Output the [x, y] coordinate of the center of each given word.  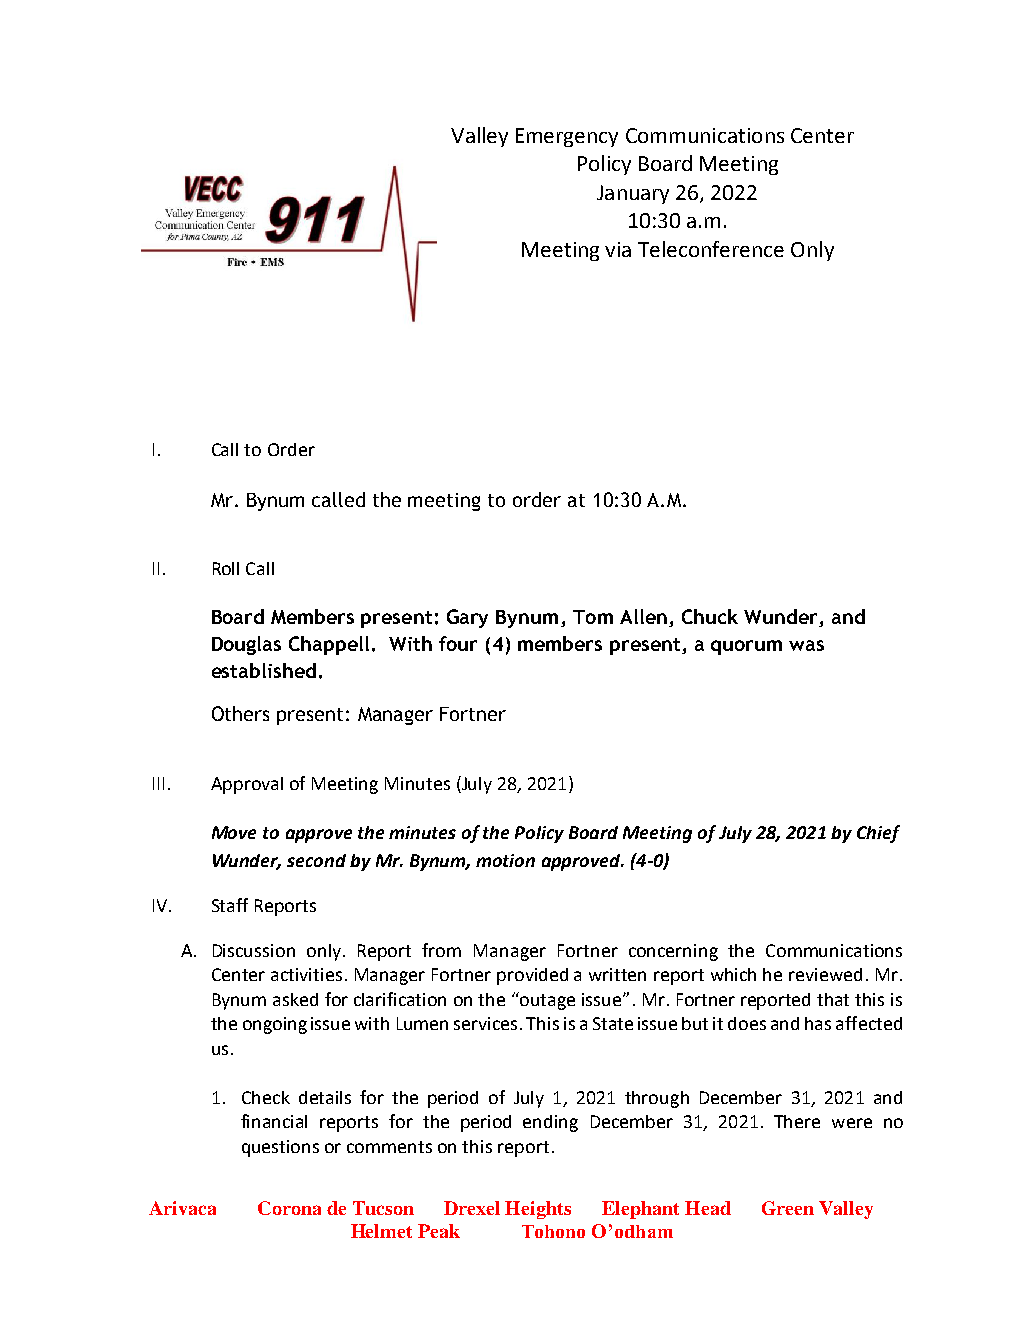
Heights [538, 1210]
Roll [226, 568]
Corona [289, 1208]
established [264, 670]
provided [532, 976]
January [633, 194]
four [458, 643]
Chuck [710, 616]
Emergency [567, 137]
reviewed [825, 974]
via [618, 249]
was [806, 645]
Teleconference [711, 249]
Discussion [254, 950]
